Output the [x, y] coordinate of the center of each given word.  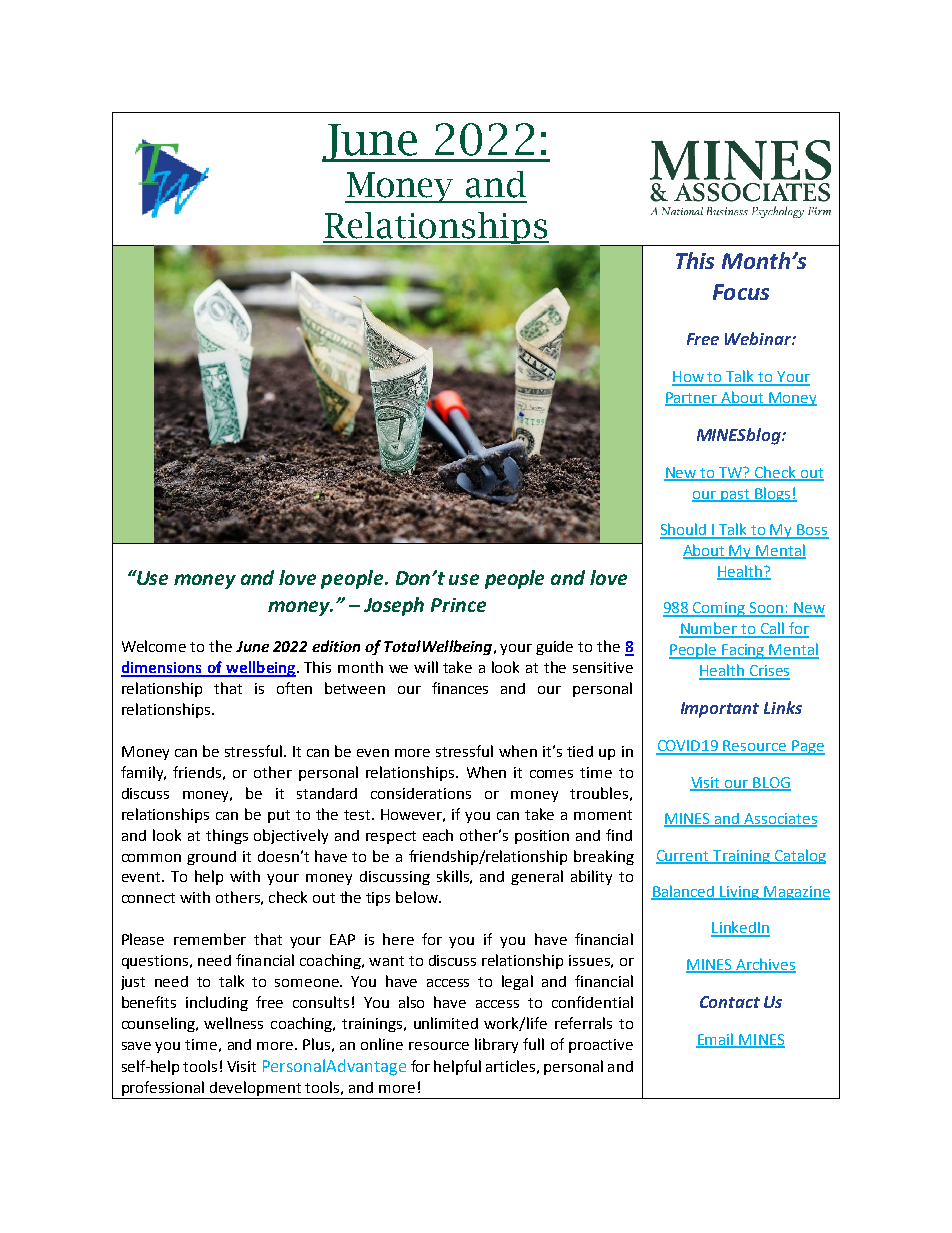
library [496, 1045]
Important [720, 710]
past [735, 495]
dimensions [162, 668]
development [256, 1090]
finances [460, 688]
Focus [741, 292]
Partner [692, 399]
